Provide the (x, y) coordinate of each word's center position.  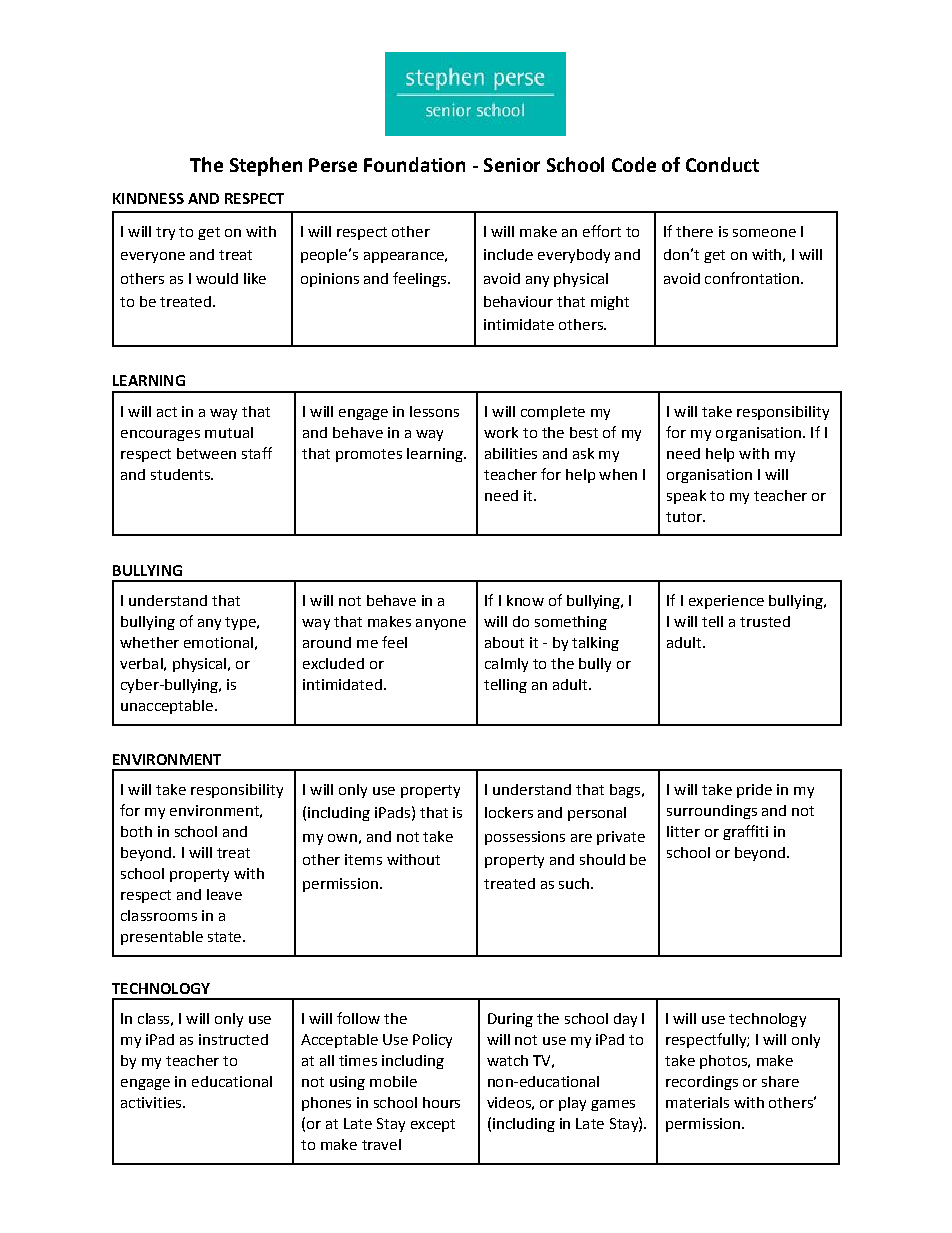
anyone (441, 624)
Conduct (722, 164)
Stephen (266, 166)
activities (152, 1102)
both (136, 831)
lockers (509, 812)
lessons (434, 411)
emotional (218, 642)
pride (754, 791)
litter (683, 831)
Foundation (414, 164)
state (224, 937)
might (610, 303)
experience (726, 602)
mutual (229, 432)
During (510, 1020)
